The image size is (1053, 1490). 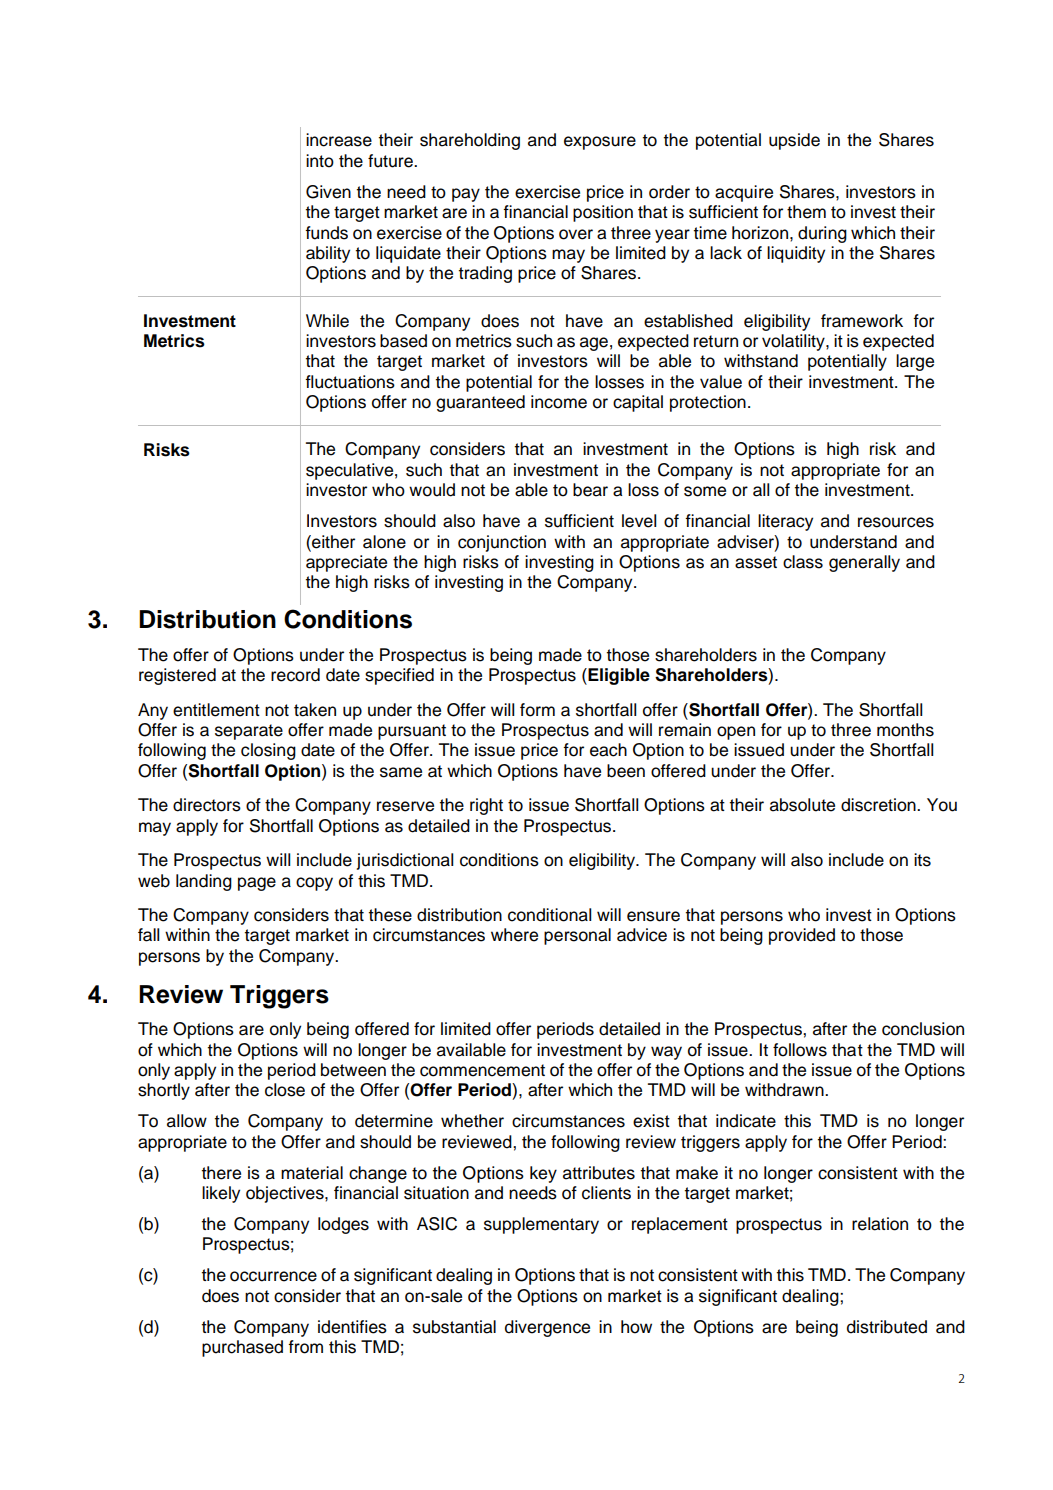 What do you see at coordinates (320, 161) in the screenshot?
I see `into` at bounding box center [320, 161].
